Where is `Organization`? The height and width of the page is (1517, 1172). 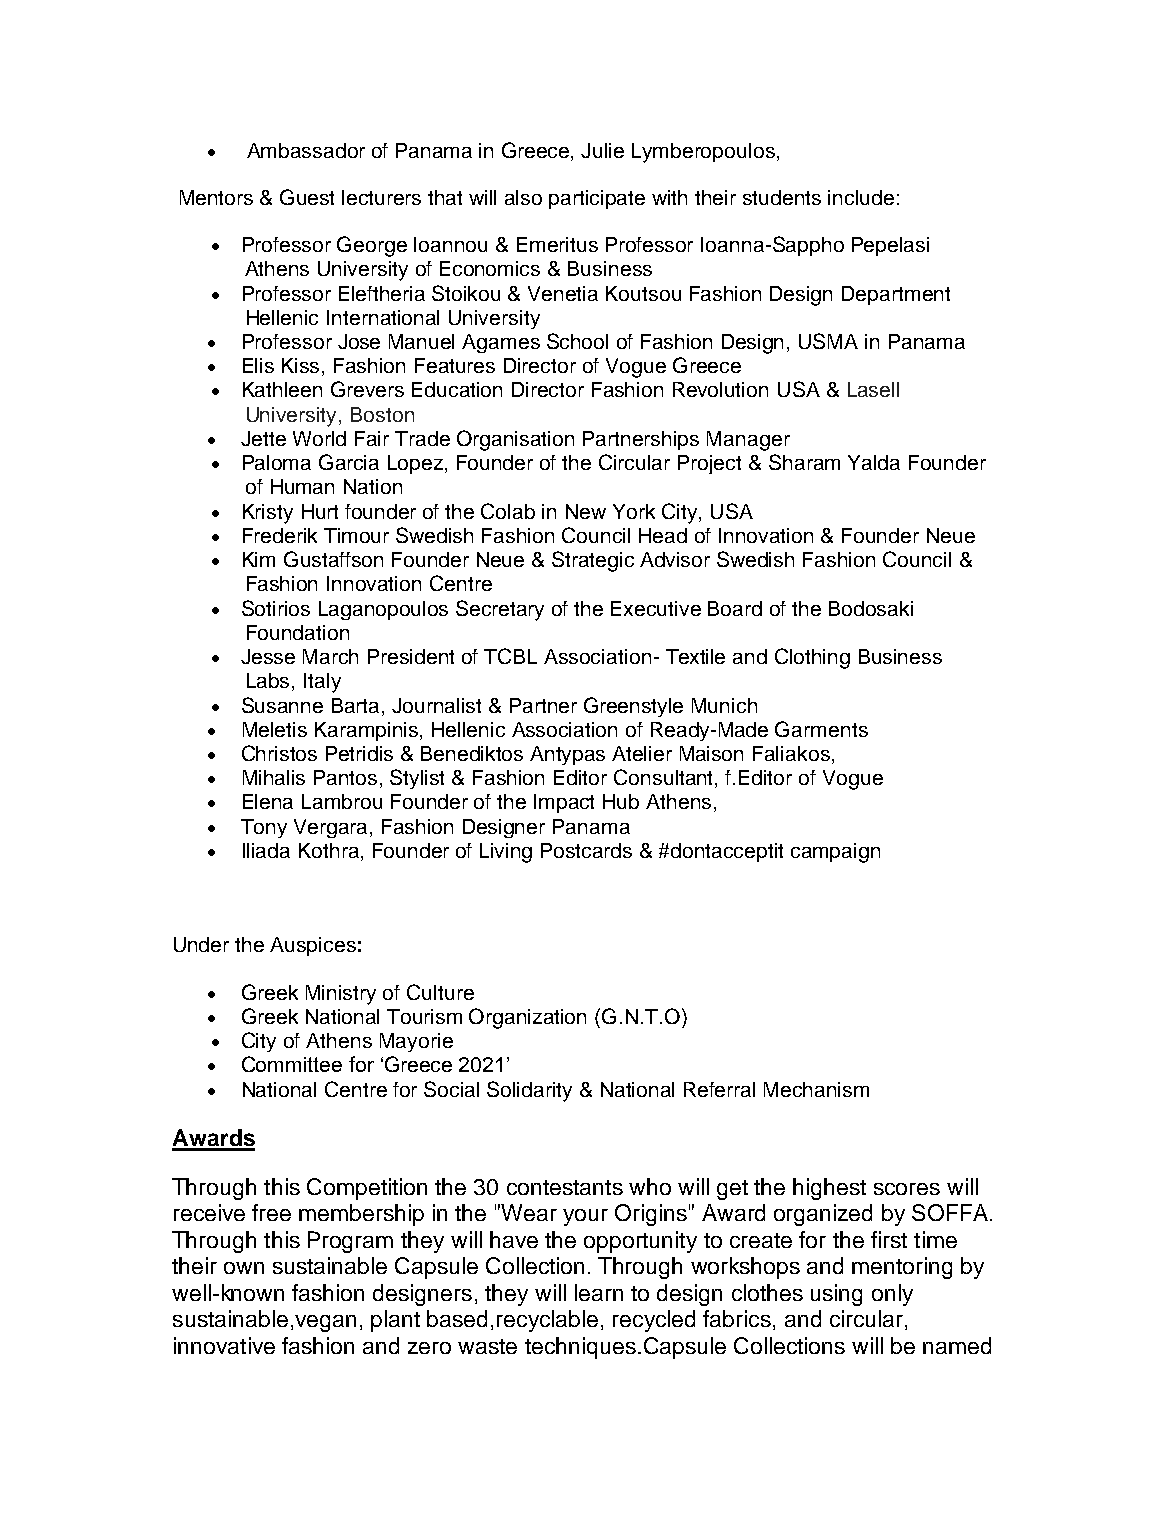
Organization is located at coordinates (527, 1018).
